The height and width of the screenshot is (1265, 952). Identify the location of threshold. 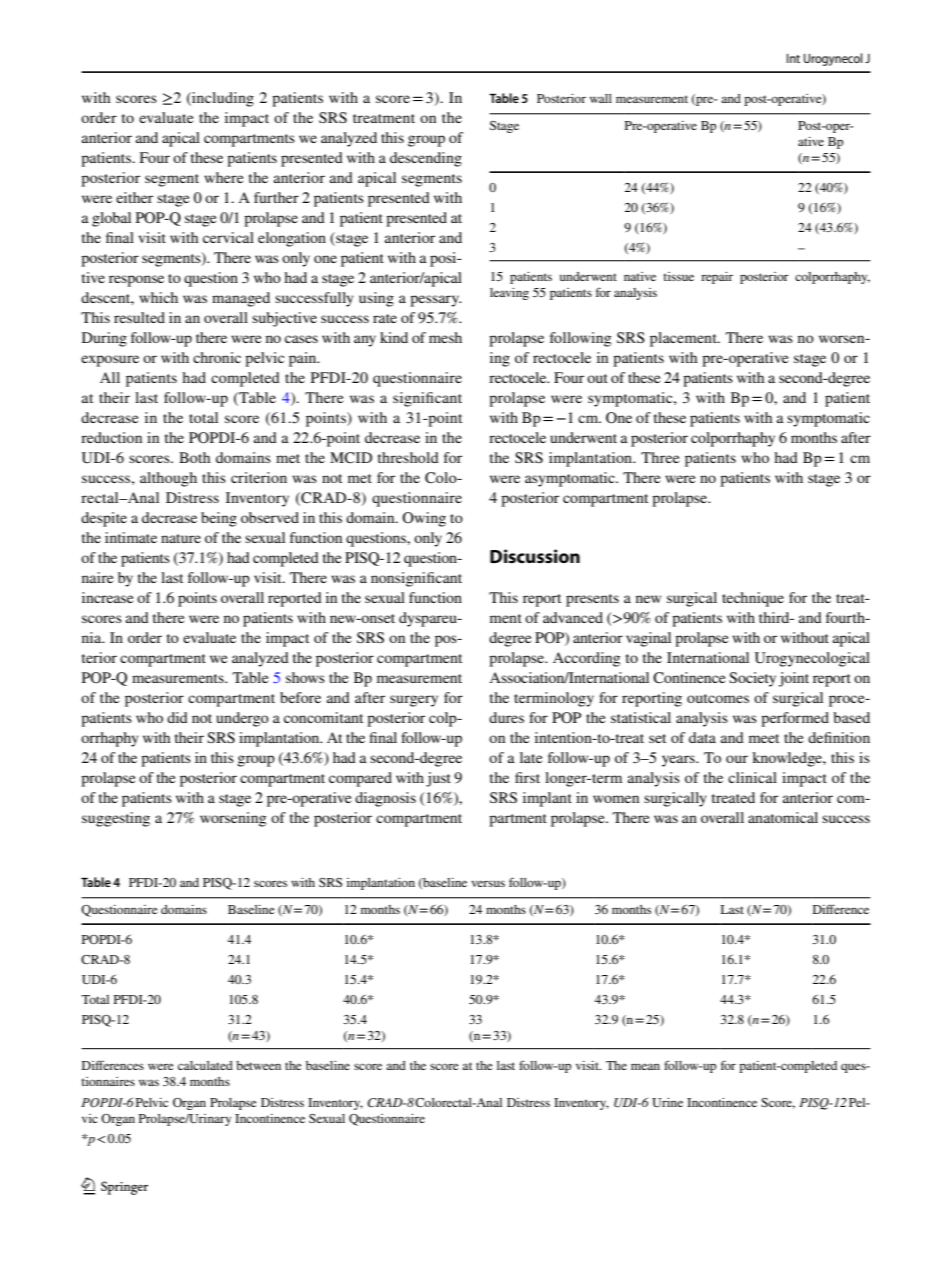
(408, 457).
